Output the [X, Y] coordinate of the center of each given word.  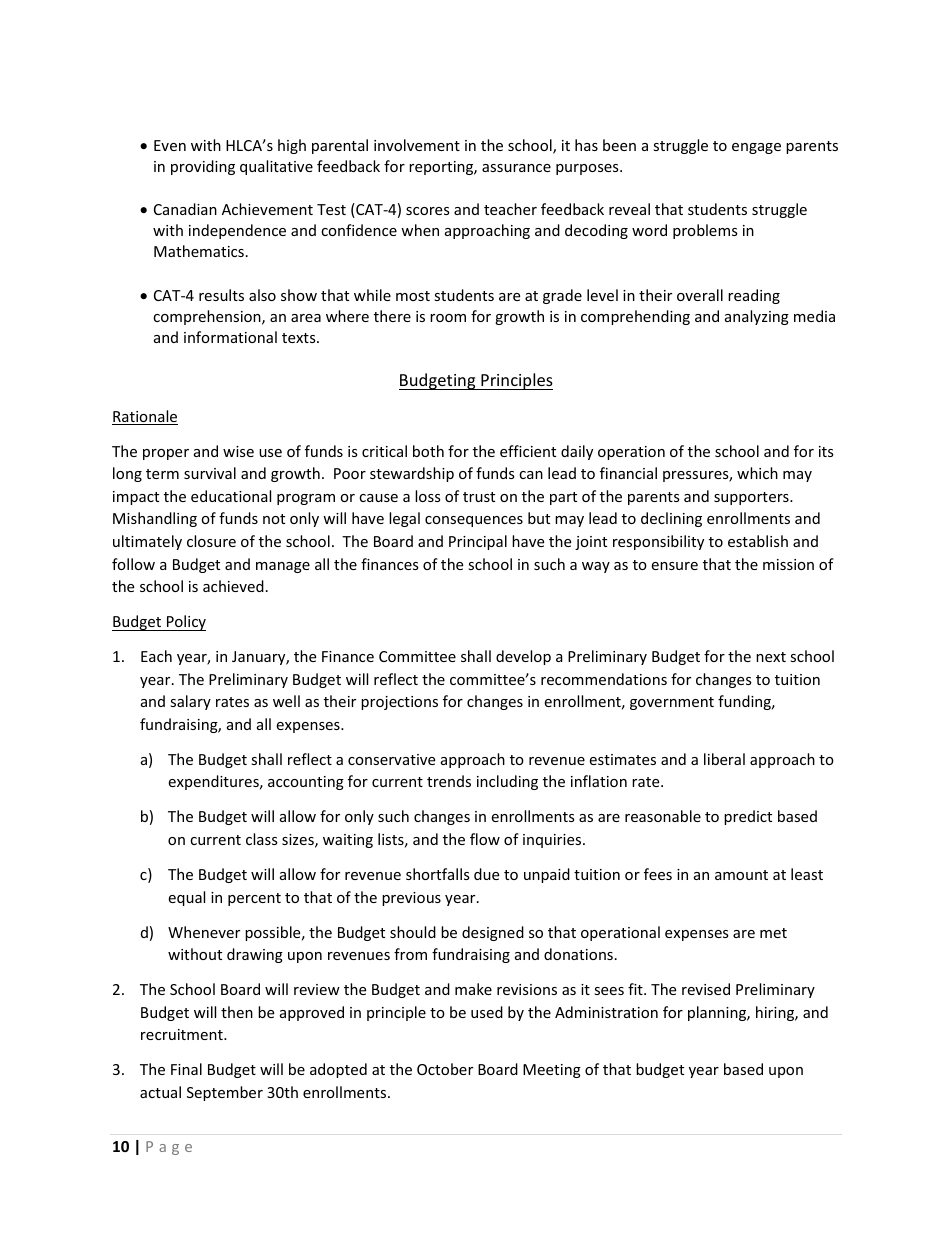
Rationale [145, 417]
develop [523, 657]
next [771, 657]
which [757, 473]
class [262, 839]
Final [186, 1069]
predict [748, 817]
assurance [516, 168]
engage [756, 148]
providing [203, 167]
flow [485, 839]
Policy [185, 623]
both [428, 451]
